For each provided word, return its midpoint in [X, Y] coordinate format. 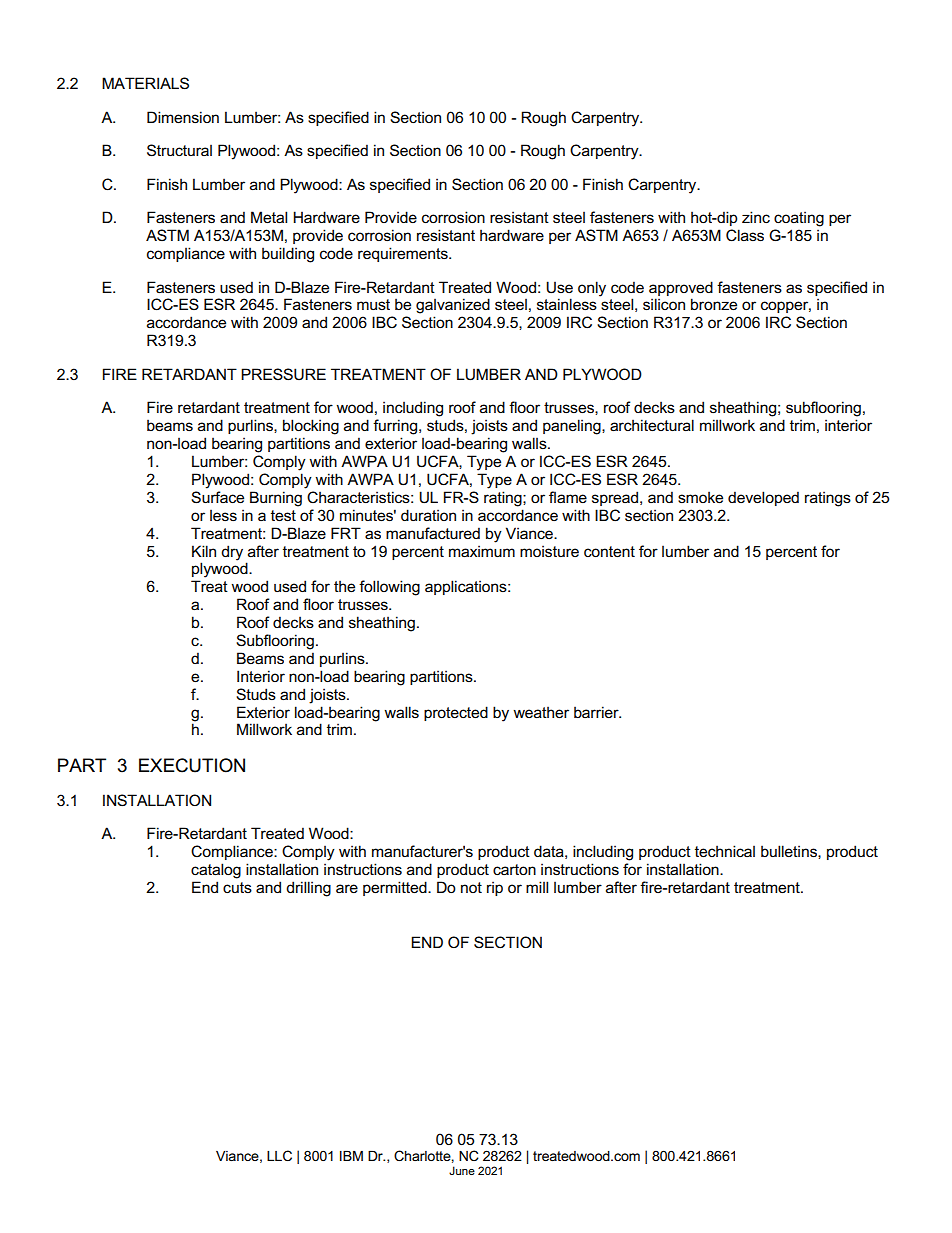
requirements [404, 254]
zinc [756, 217]
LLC [279, 1155]
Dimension [183, 117]
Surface [217, 497]
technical [725, 851]
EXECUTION [192, 765]
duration [428, 515]
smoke [700, 497]
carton [514, 869]
